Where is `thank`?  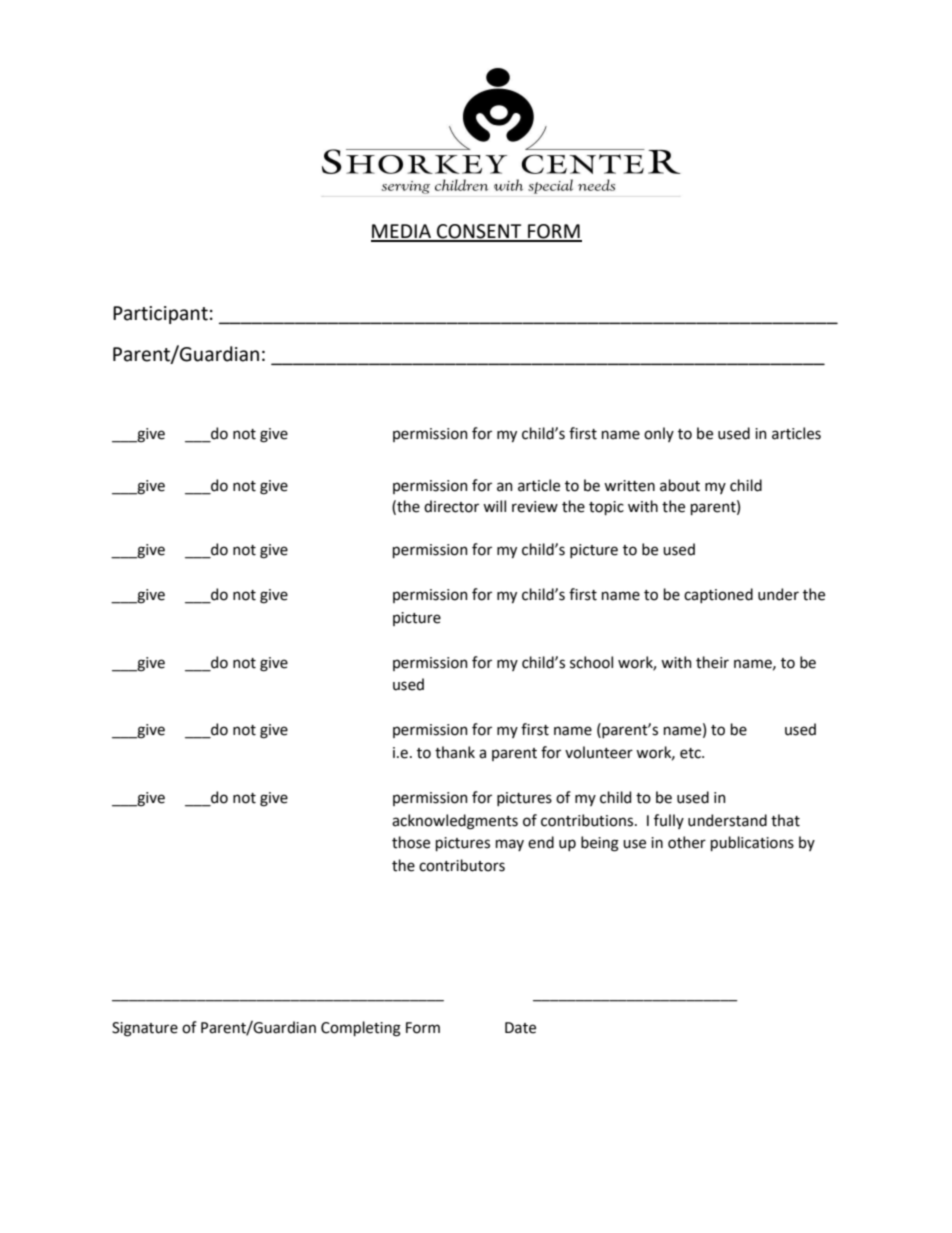
thank is located at coordinates (455, 752).
